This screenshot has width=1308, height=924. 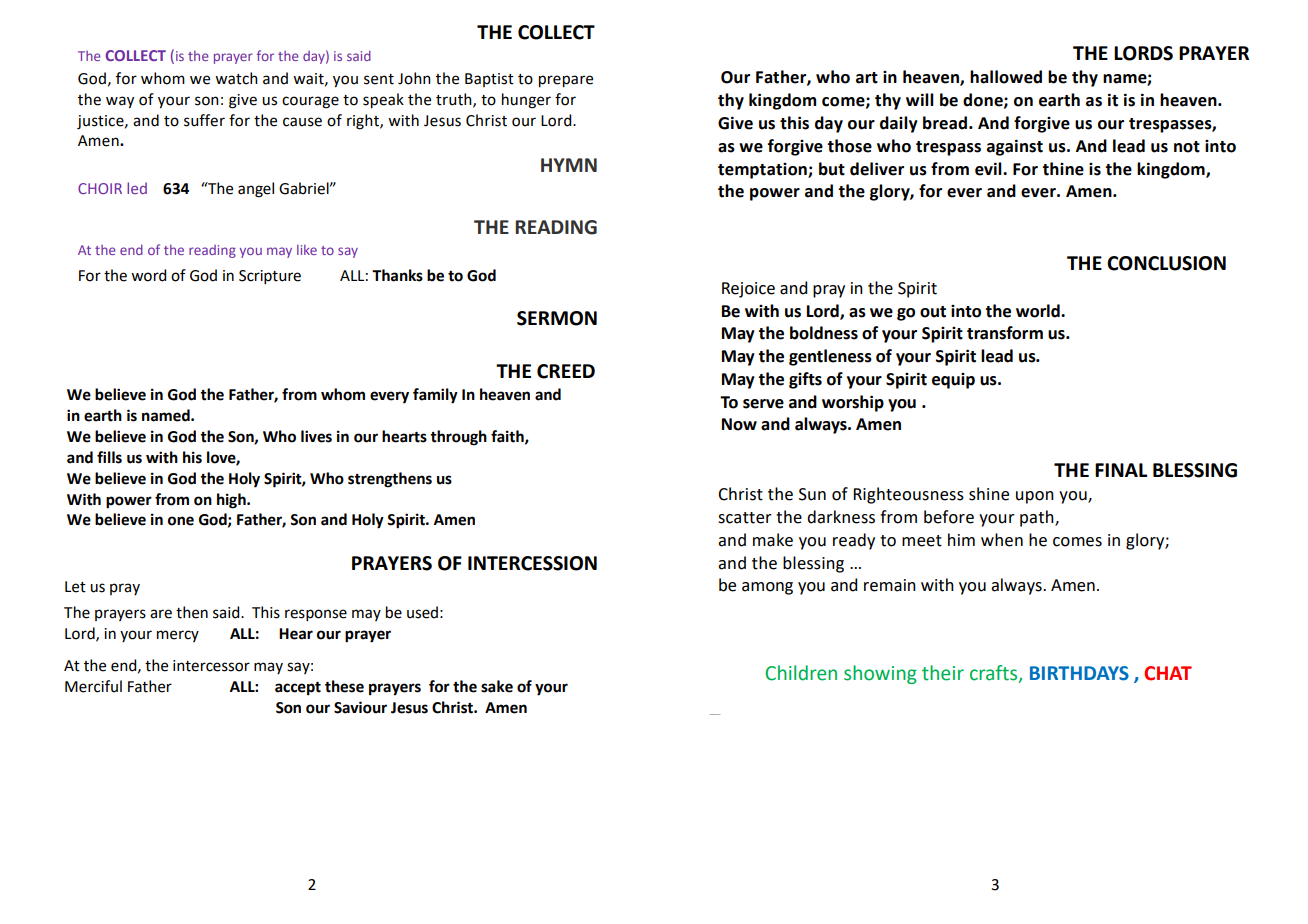 What do you see at coordinates (953, 381) in the screenshot?
I see `equip` at bounding box center [953, 381].
